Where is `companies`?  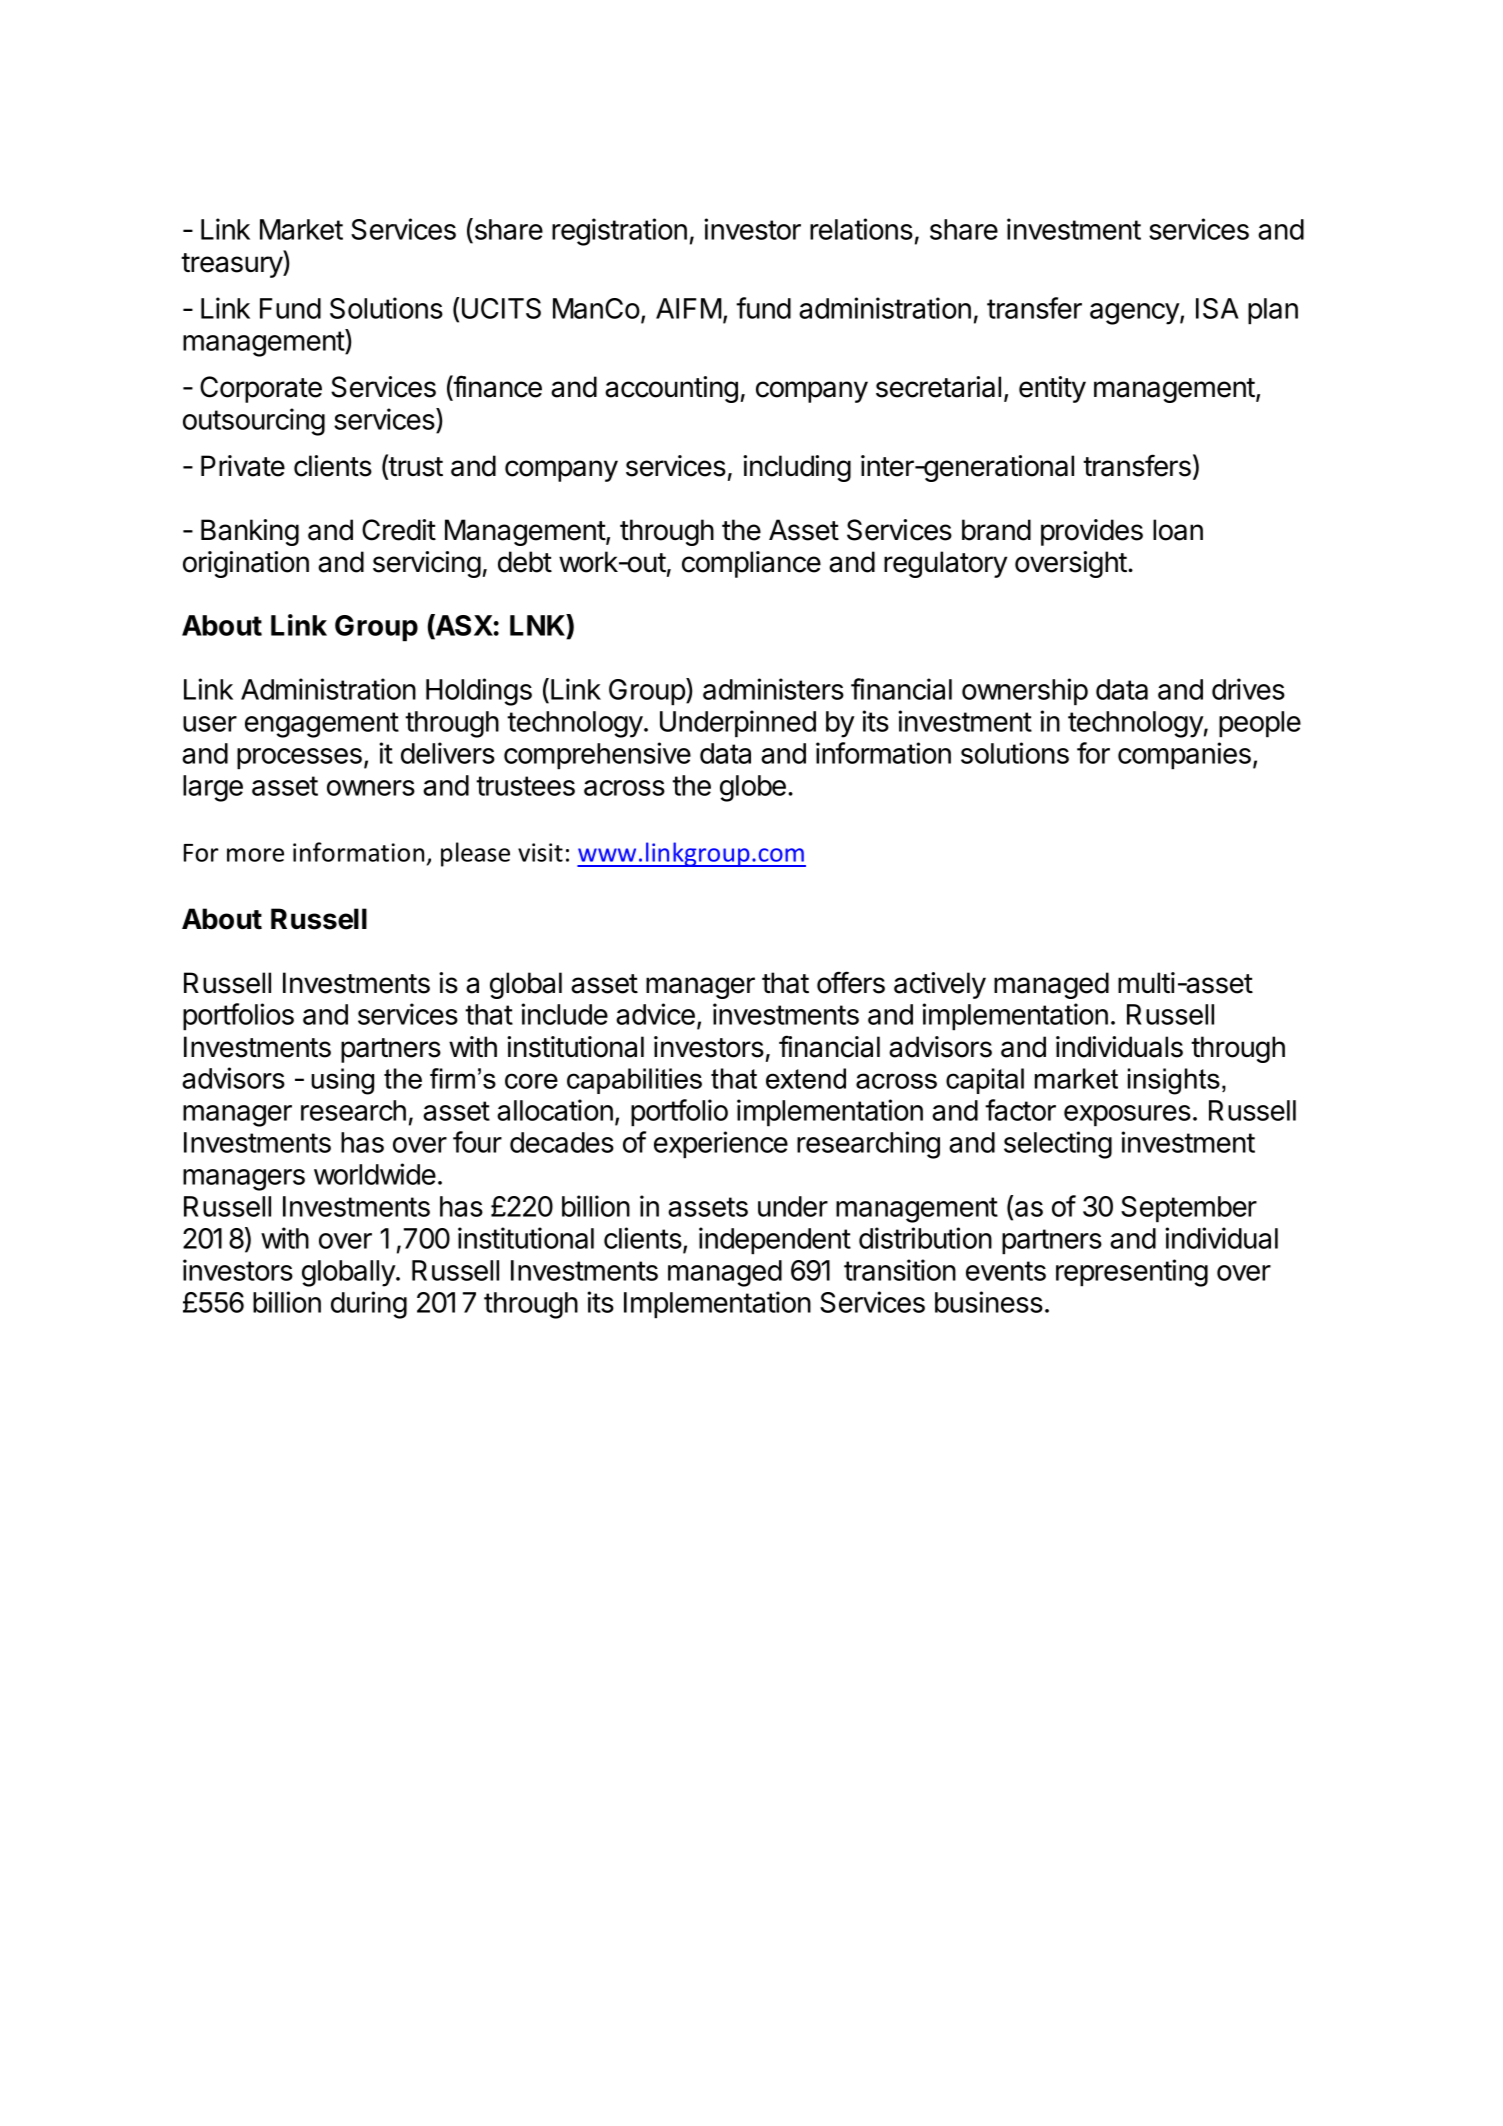 companies is located at coordinates (1184, 756).
